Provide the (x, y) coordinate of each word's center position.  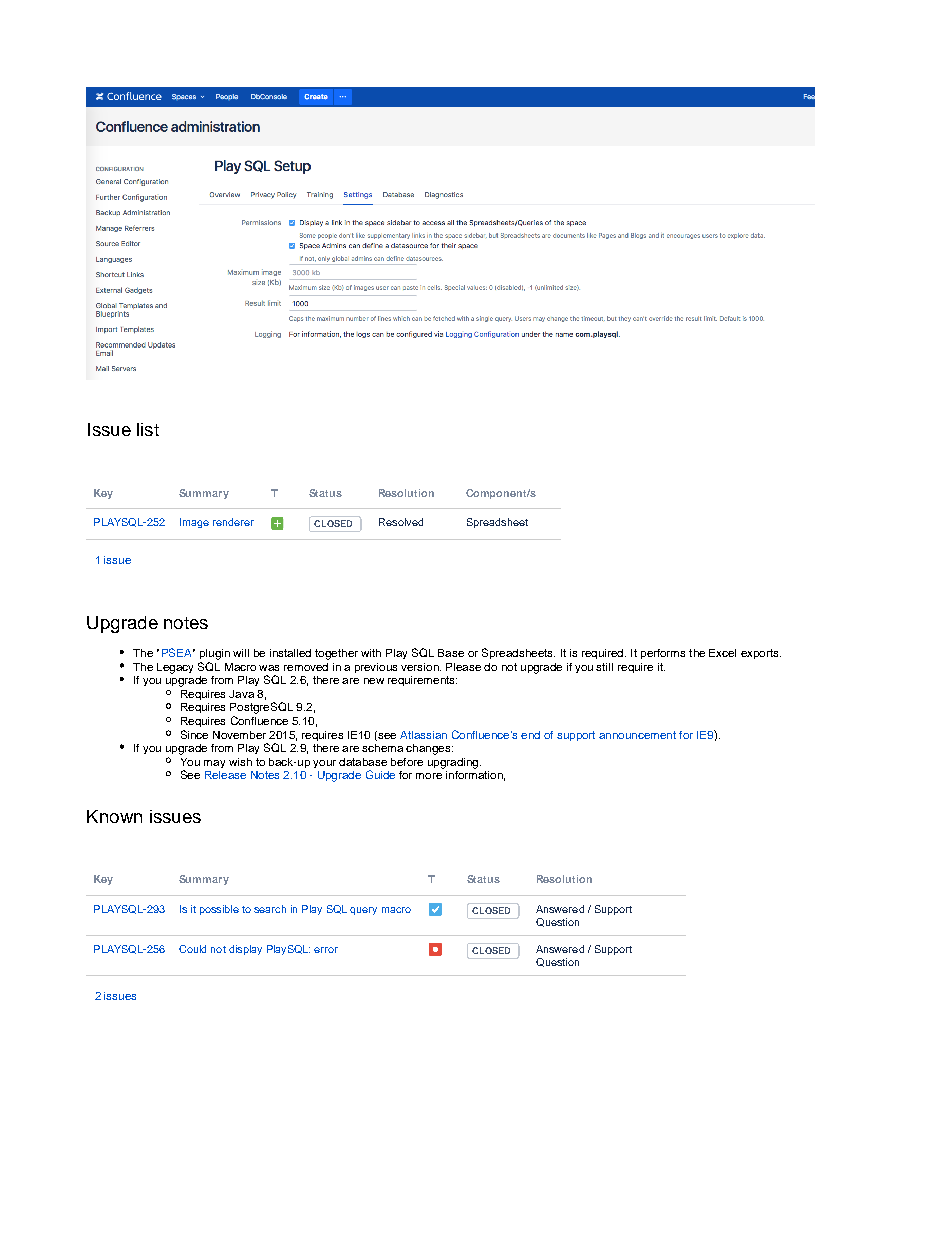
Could (192, 949)
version (421, 667)
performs (663, 654)
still (604, 667)
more (429, 776)
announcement (637, 735)
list (148, 429)
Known (114, 816)
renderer (233, 522)
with (371, 653)
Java (241, 694)
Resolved (401, 522)
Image (194, 523)
